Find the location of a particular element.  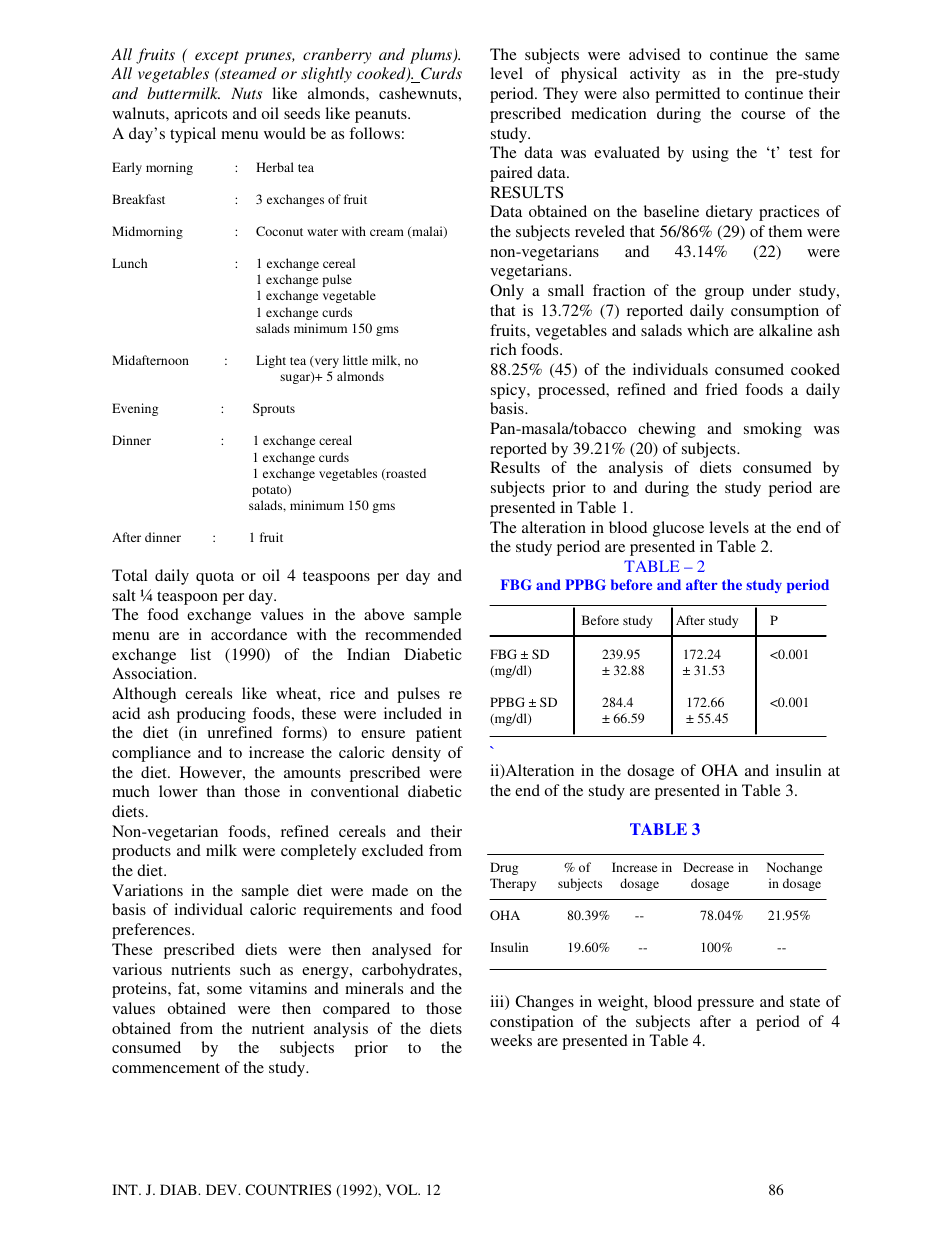

Decrease is located at coordinates (708, 867).
